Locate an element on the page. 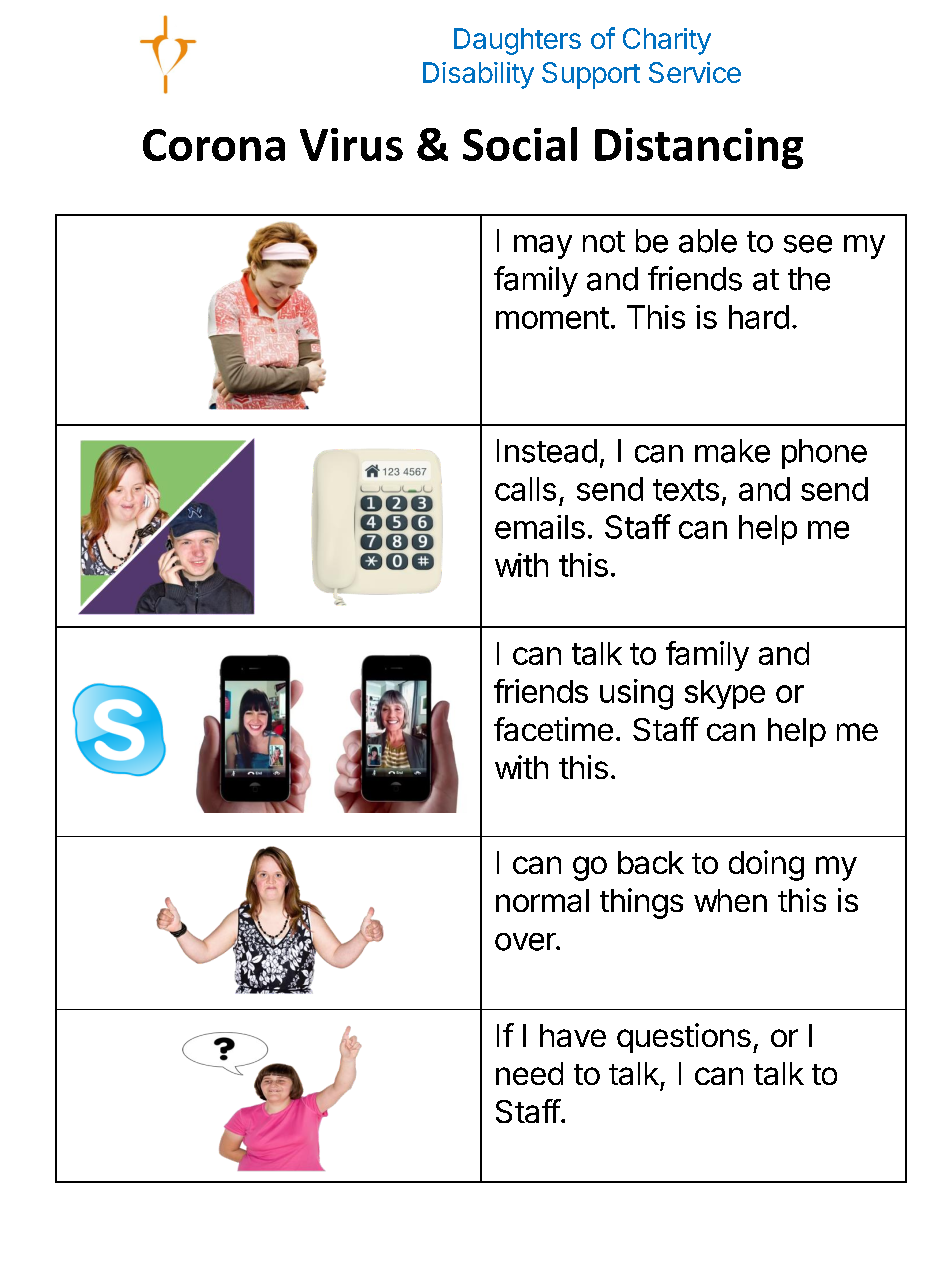 This page has height=1270, width=952. calls is located at coordinates (525, 489).
